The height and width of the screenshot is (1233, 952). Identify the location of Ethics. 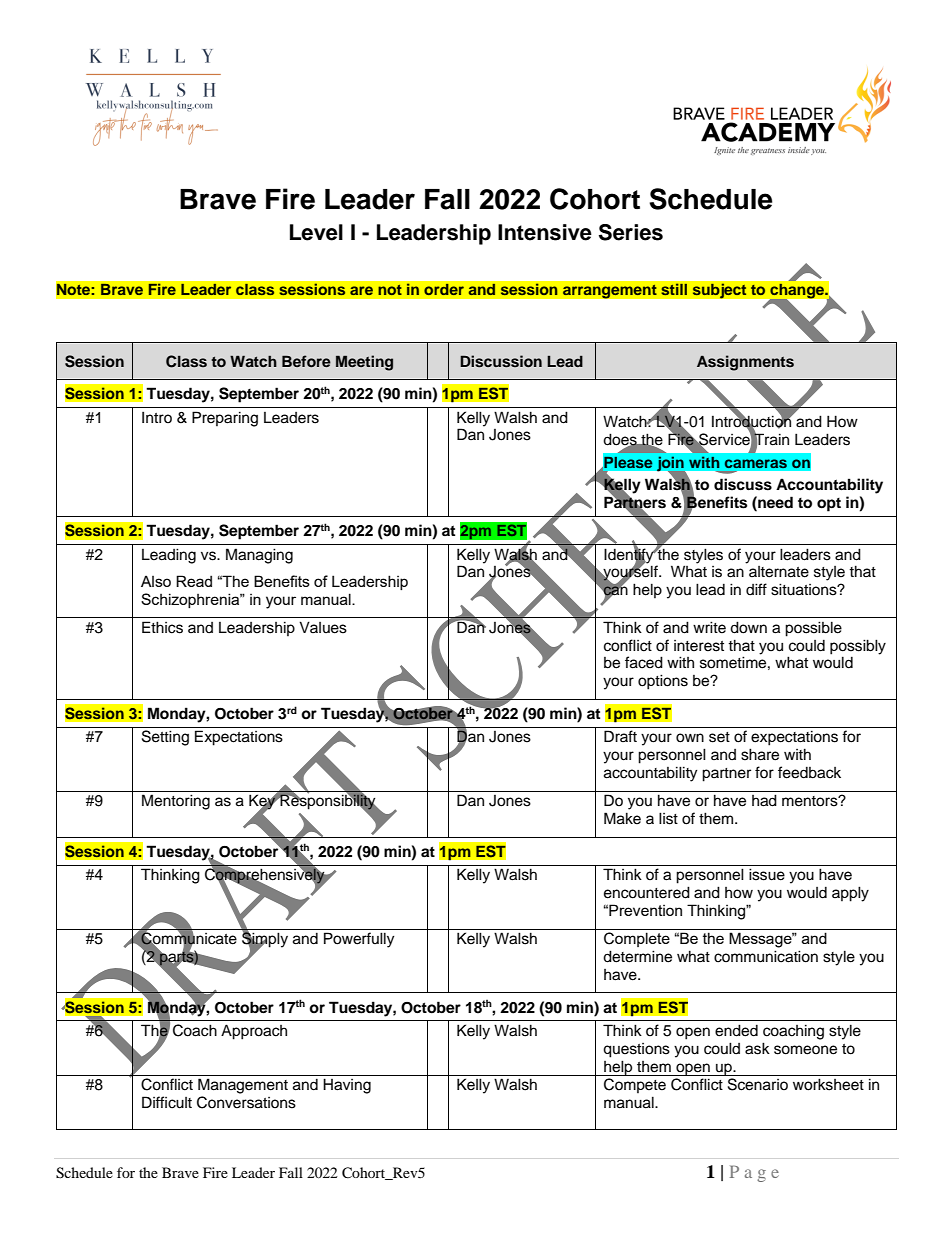
(162, 627).
